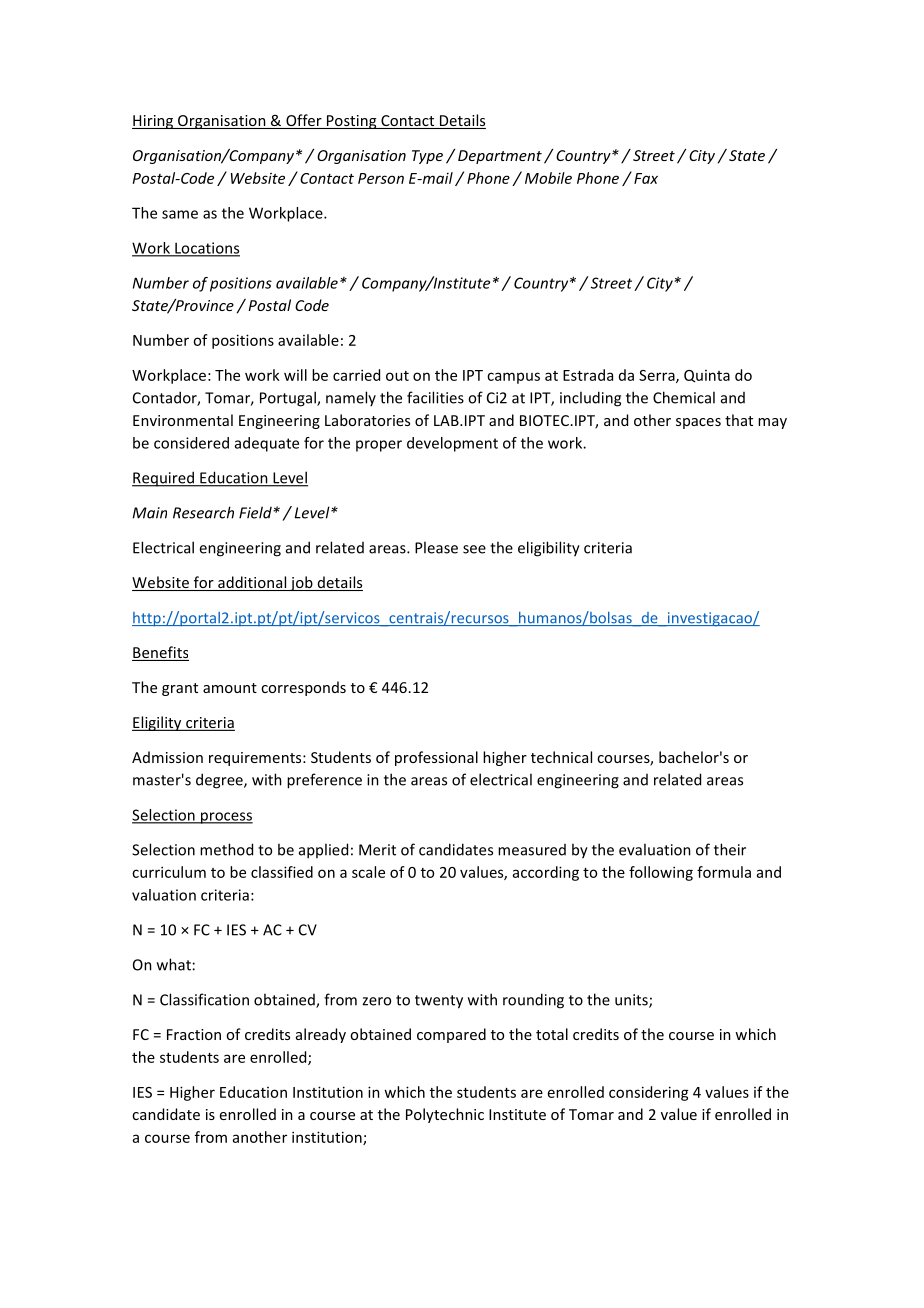 Image resolution: width=924 pixels, height=1308 pixels. I want to click on Polytechnic, so click(445, 1115).
